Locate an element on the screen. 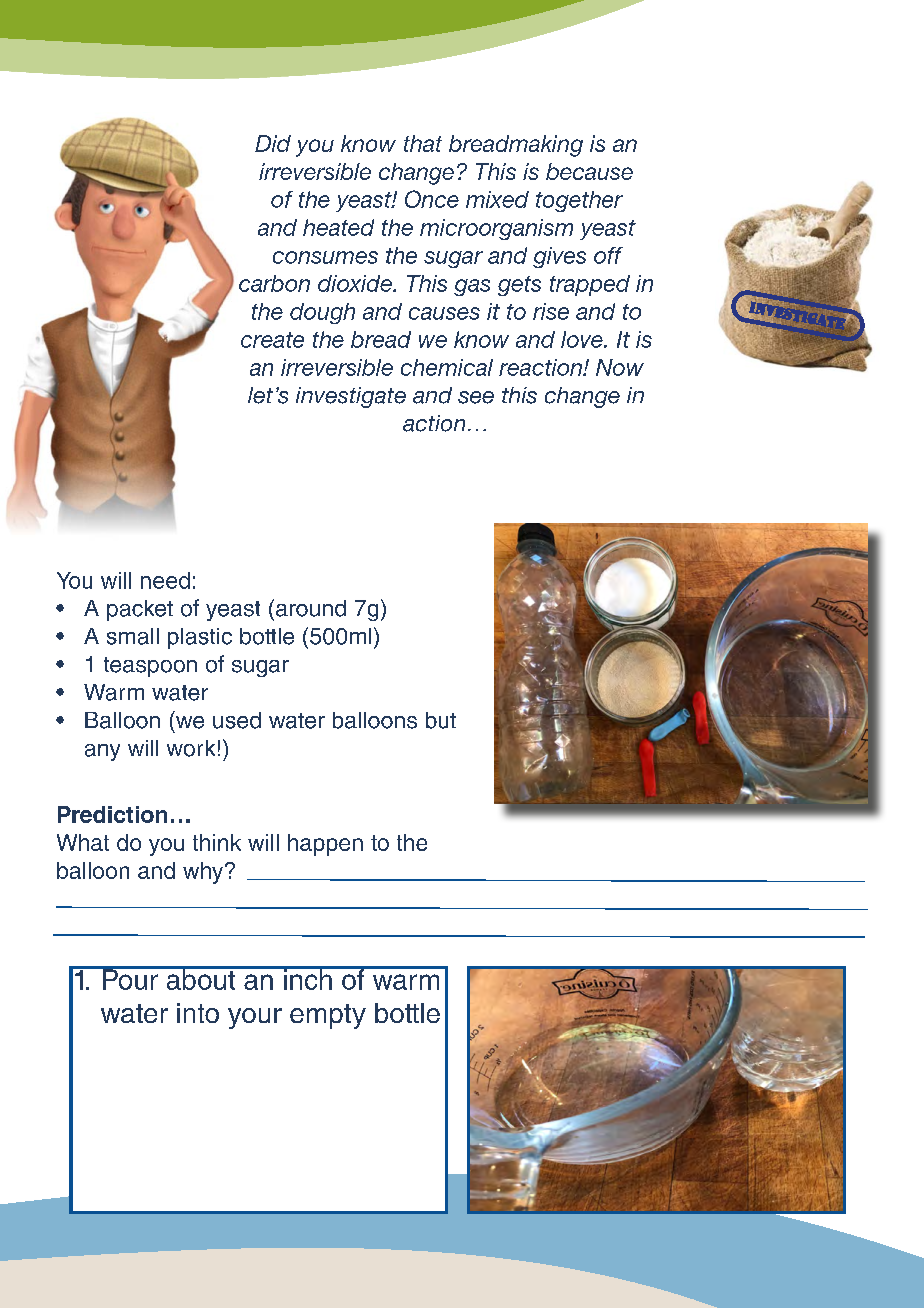 This screenshot has width=924, height=1308. heated is located at coordinates (338, 227).
